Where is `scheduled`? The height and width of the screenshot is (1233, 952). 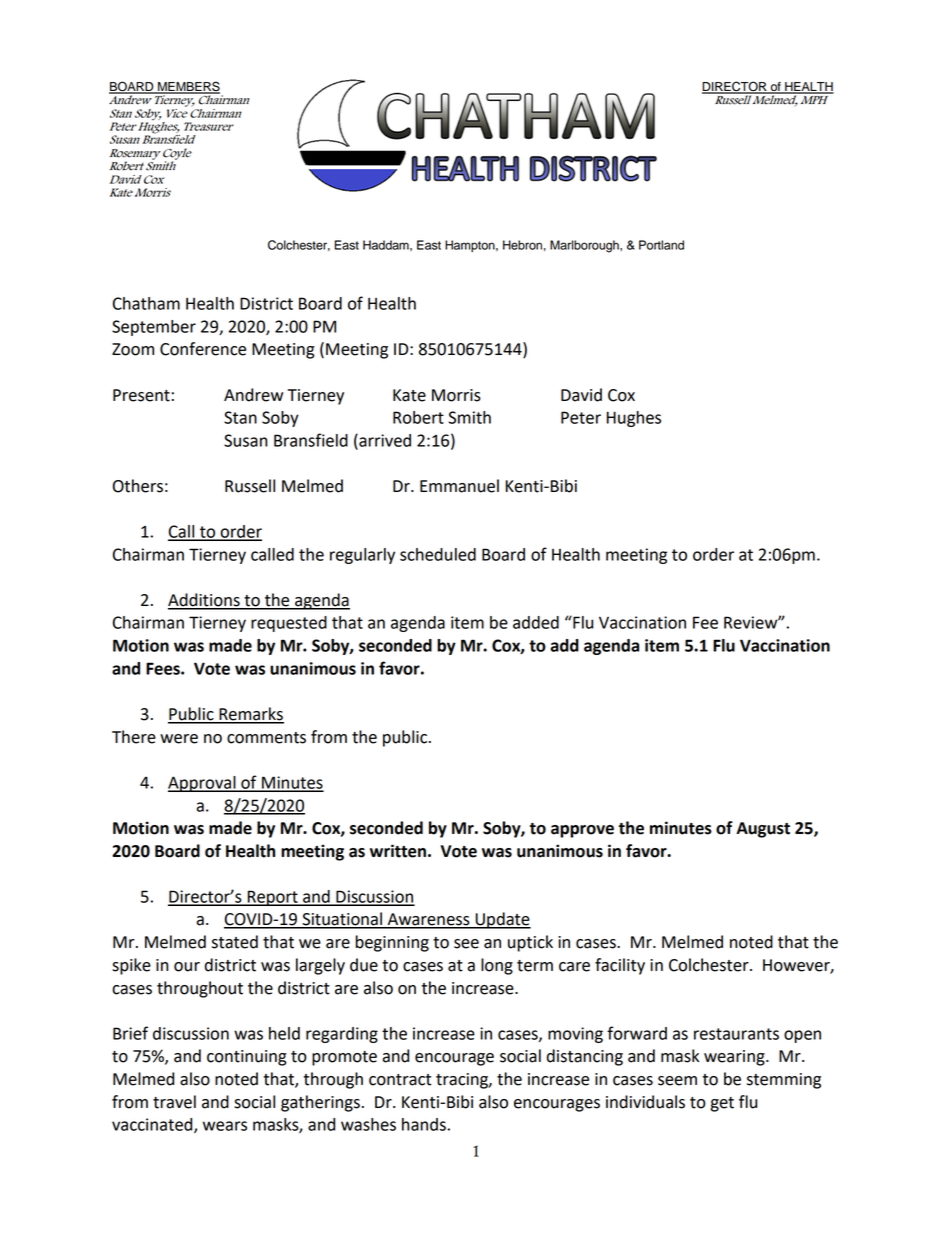
scheduled is located at coordinates (438, 554).
